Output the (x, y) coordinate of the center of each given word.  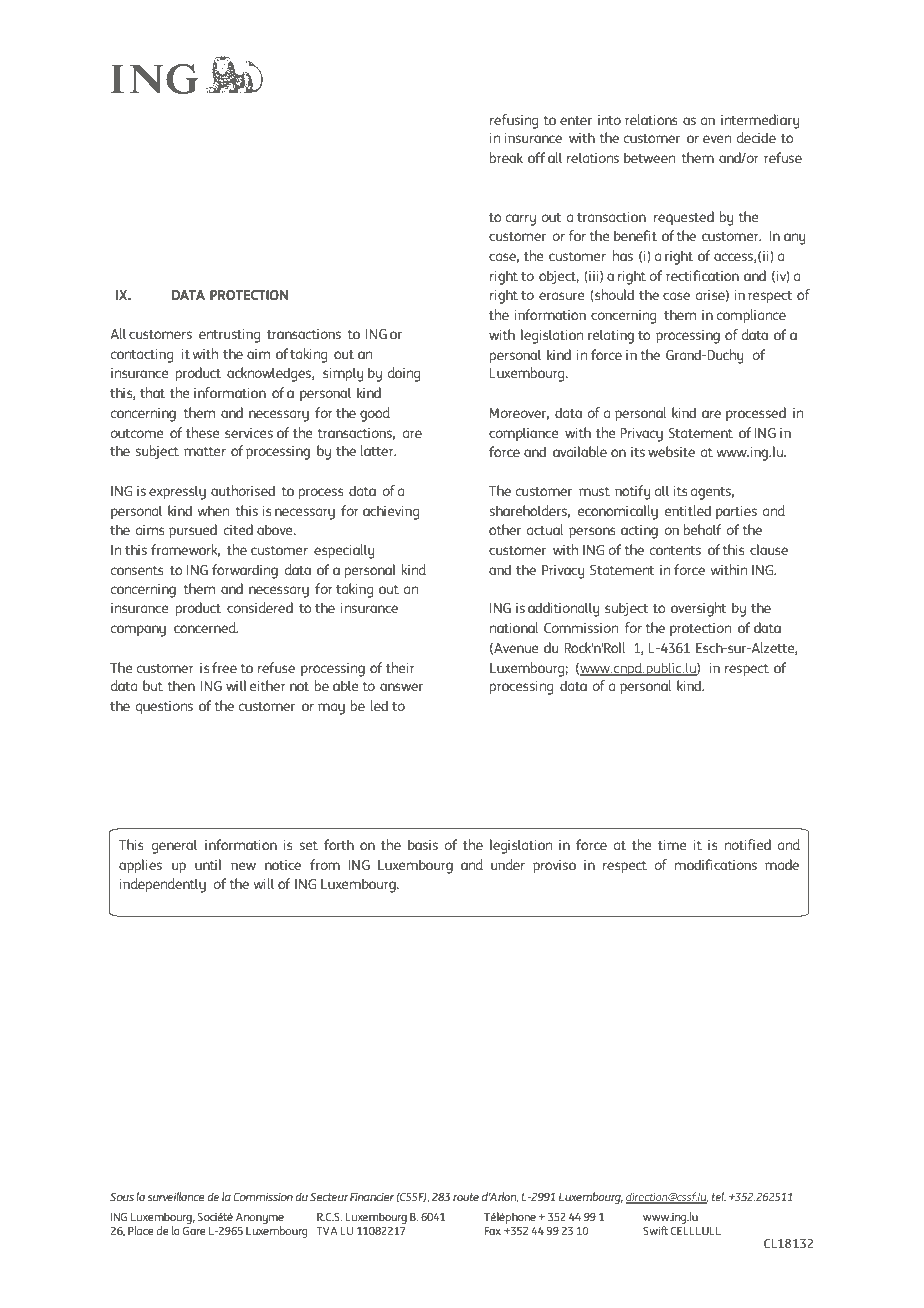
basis (423, 844)
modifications (716, 864)
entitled (688, 510)
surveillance (176, 1196)
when (213, 510)
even (717, 139)
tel (719, 1196)
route (466, 1197)
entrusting (229, 336)
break (506, 157)
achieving (391, 512)
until (208, 864)
